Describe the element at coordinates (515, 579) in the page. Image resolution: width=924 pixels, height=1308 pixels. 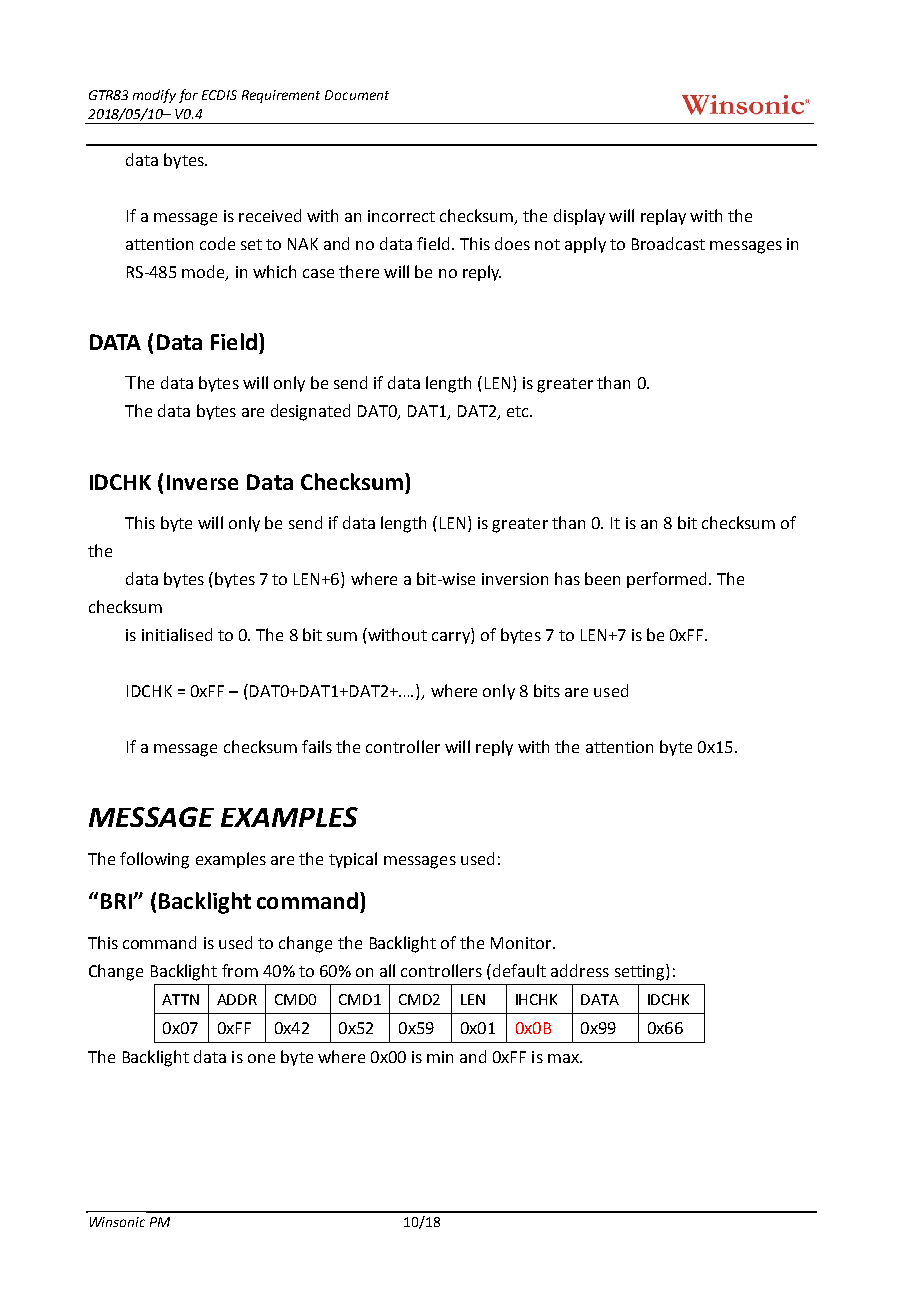
I see `inversion` at that location.
